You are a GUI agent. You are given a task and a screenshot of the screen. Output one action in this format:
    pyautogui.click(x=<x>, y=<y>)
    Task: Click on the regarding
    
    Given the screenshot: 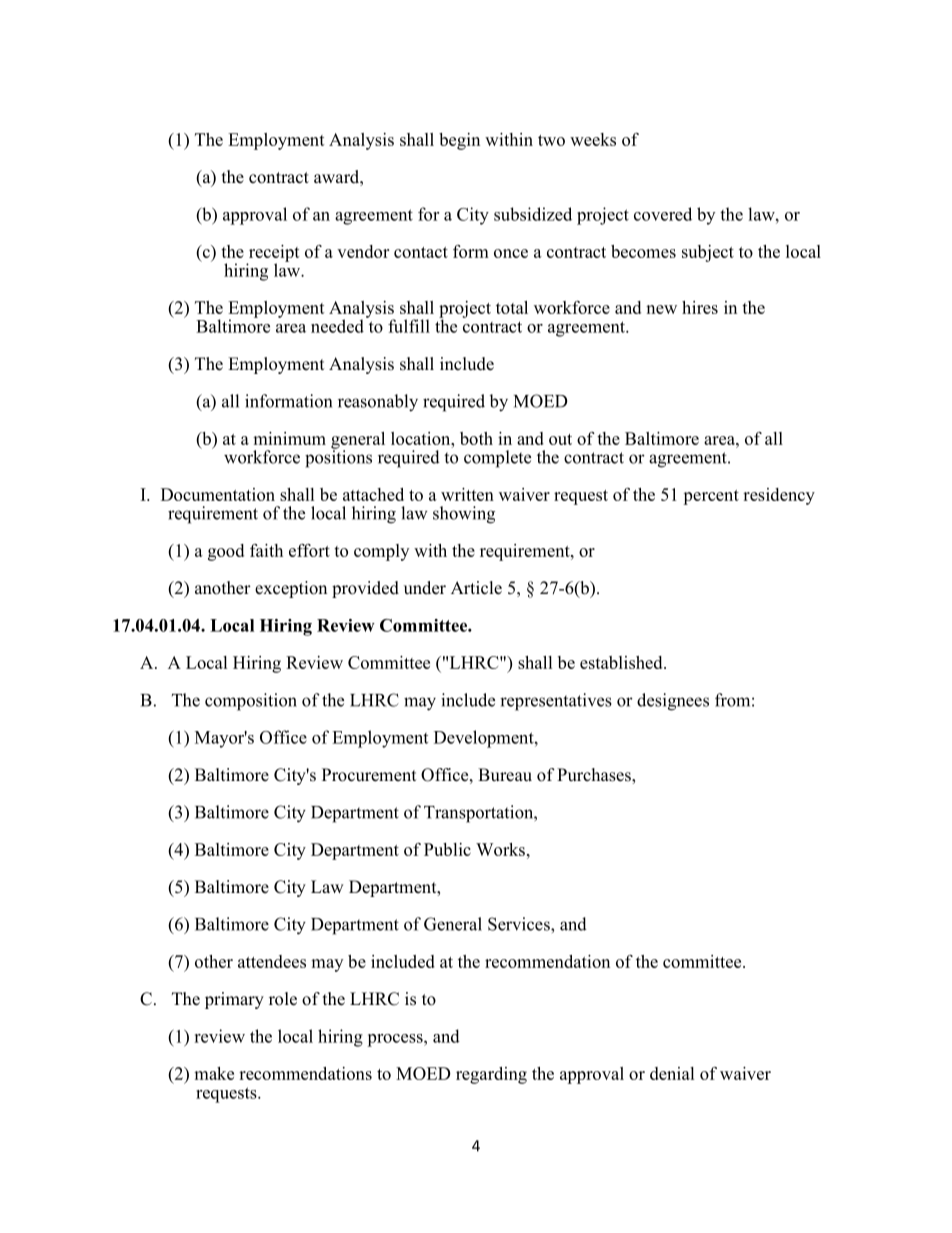 What is the action you would take?
    pyautogui.click(x=491, y=1075)
